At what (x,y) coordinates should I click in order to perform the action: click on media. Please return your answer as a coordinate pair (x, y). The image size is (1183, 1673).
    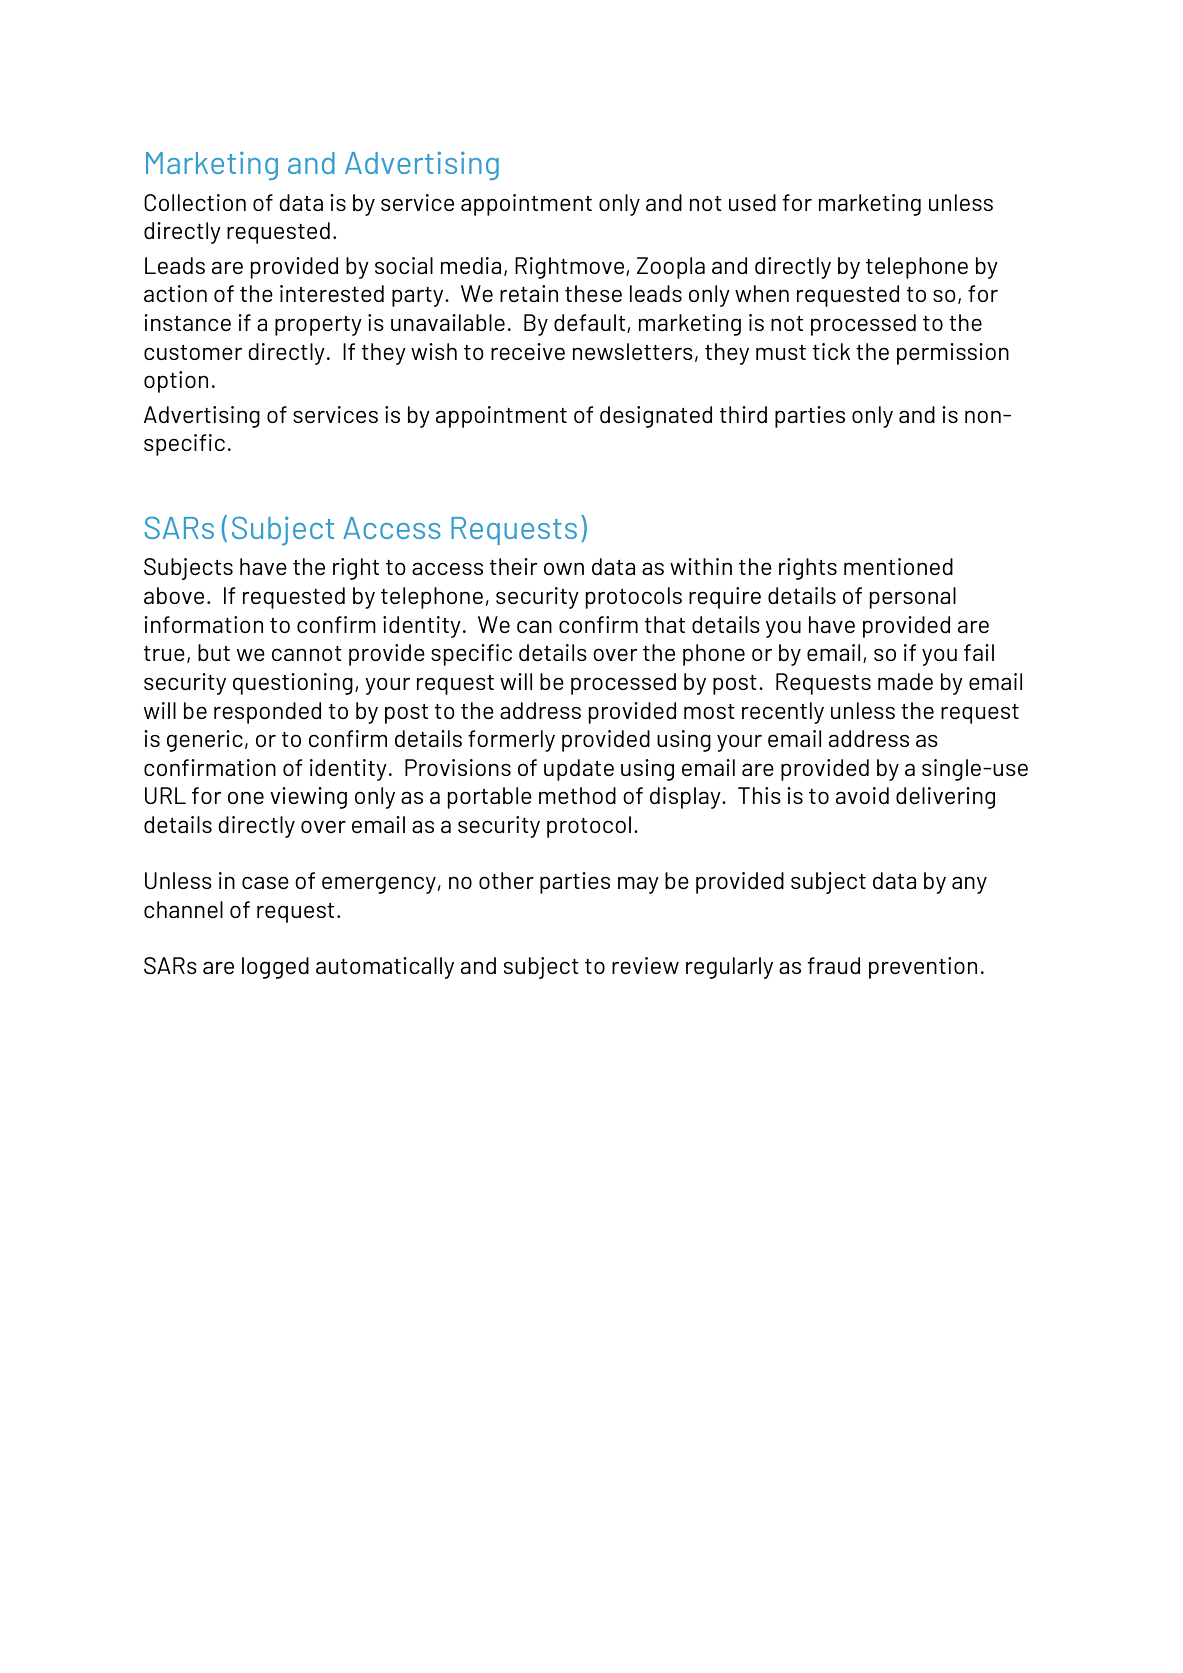
    Looking at the image, I should click on (471, 265).
